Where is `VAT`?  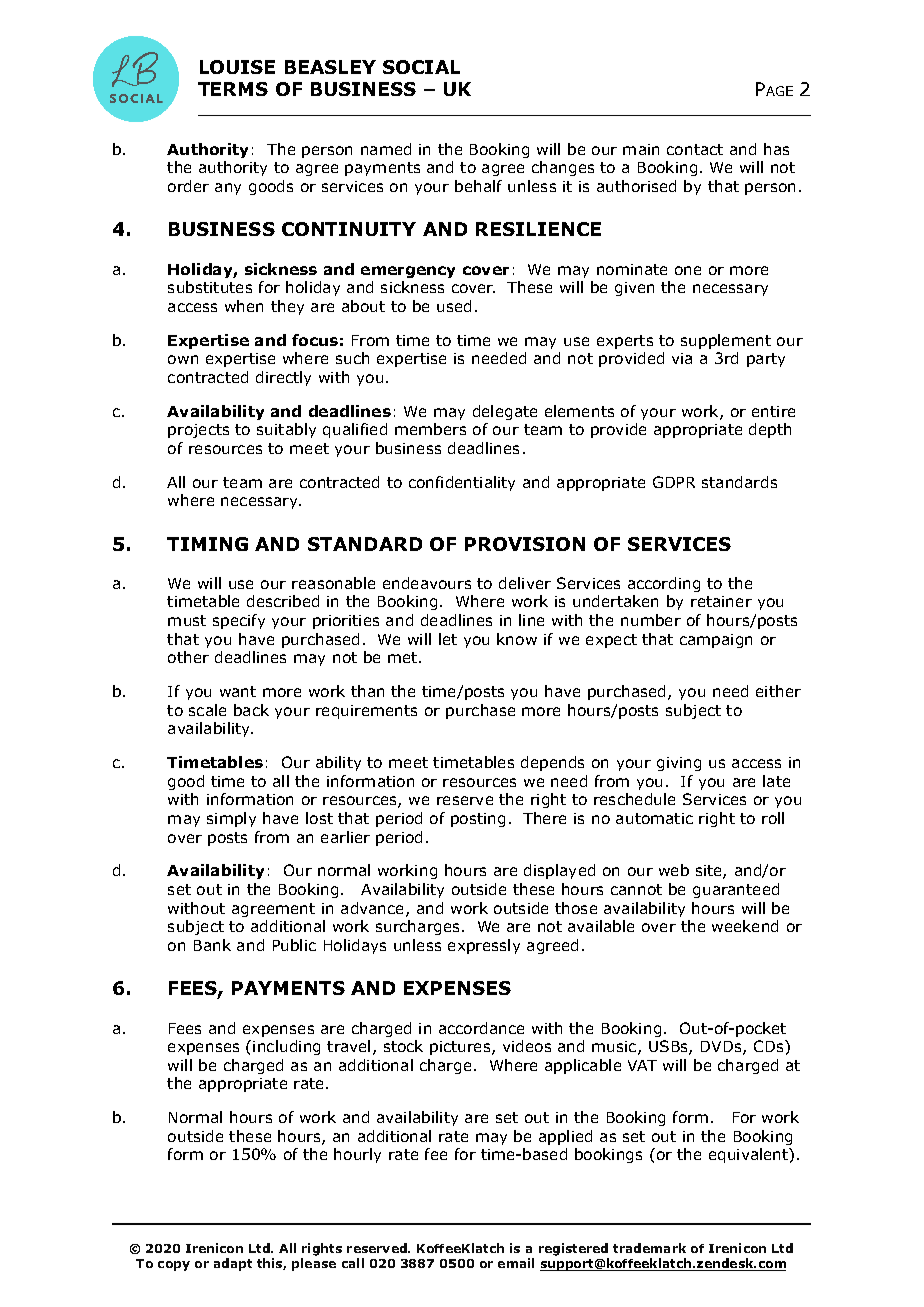 VAT is located at coordinates (642, 1065).
